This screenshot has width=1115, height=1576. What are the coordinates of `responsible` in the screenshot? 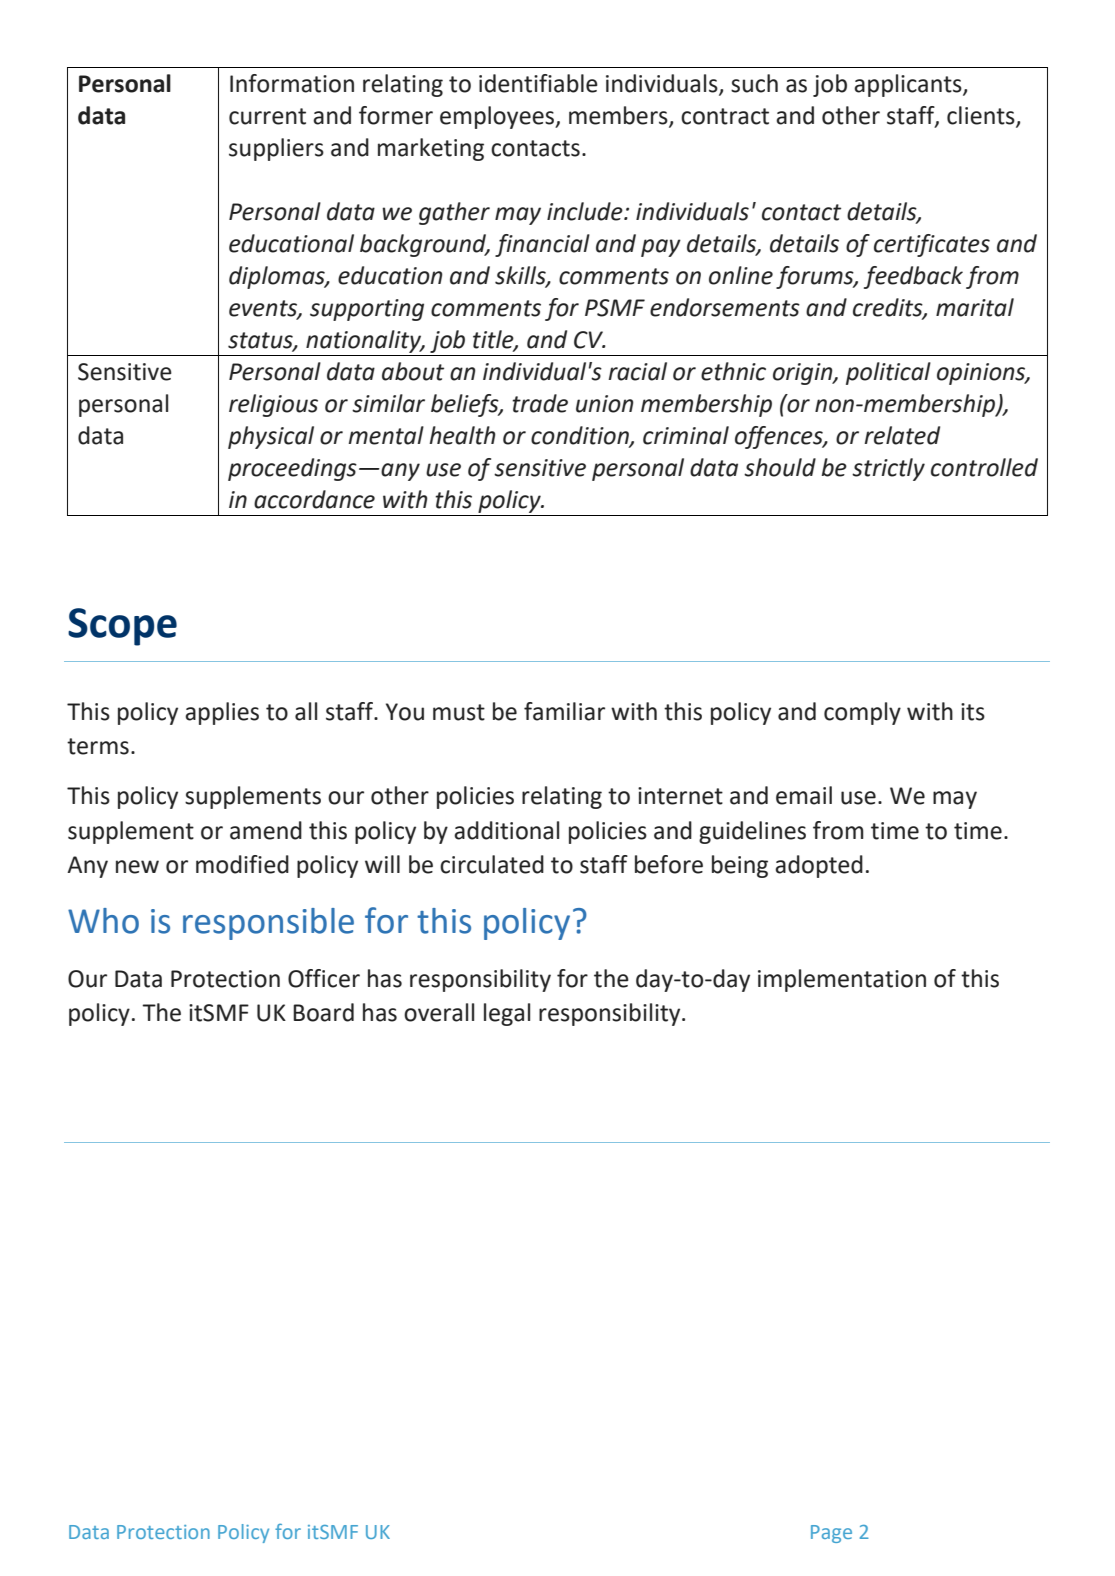 It's located at (268, 924).
